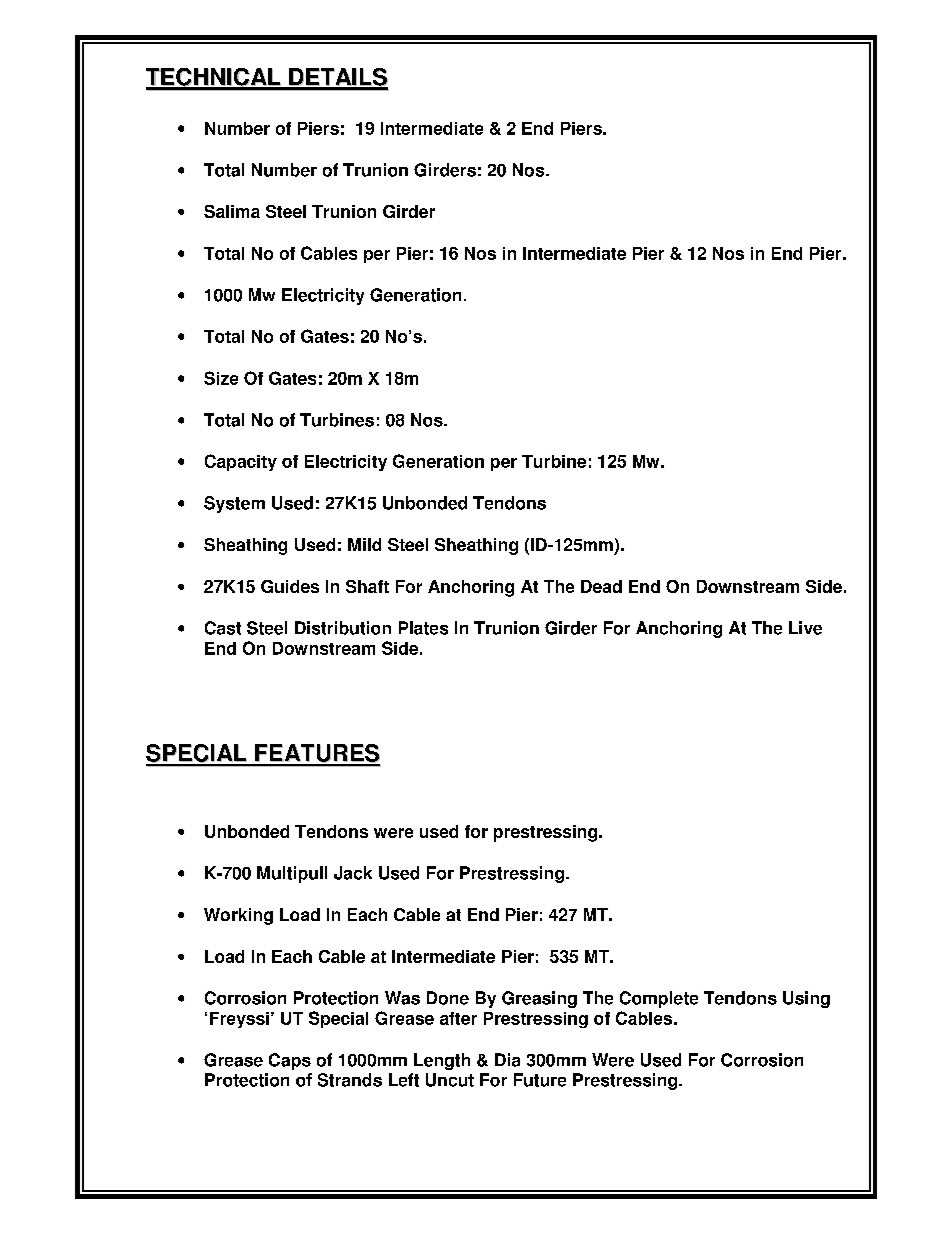  Describe the element at coordinates (353, 873) in the screenshot. I see `Jack` at that location.
